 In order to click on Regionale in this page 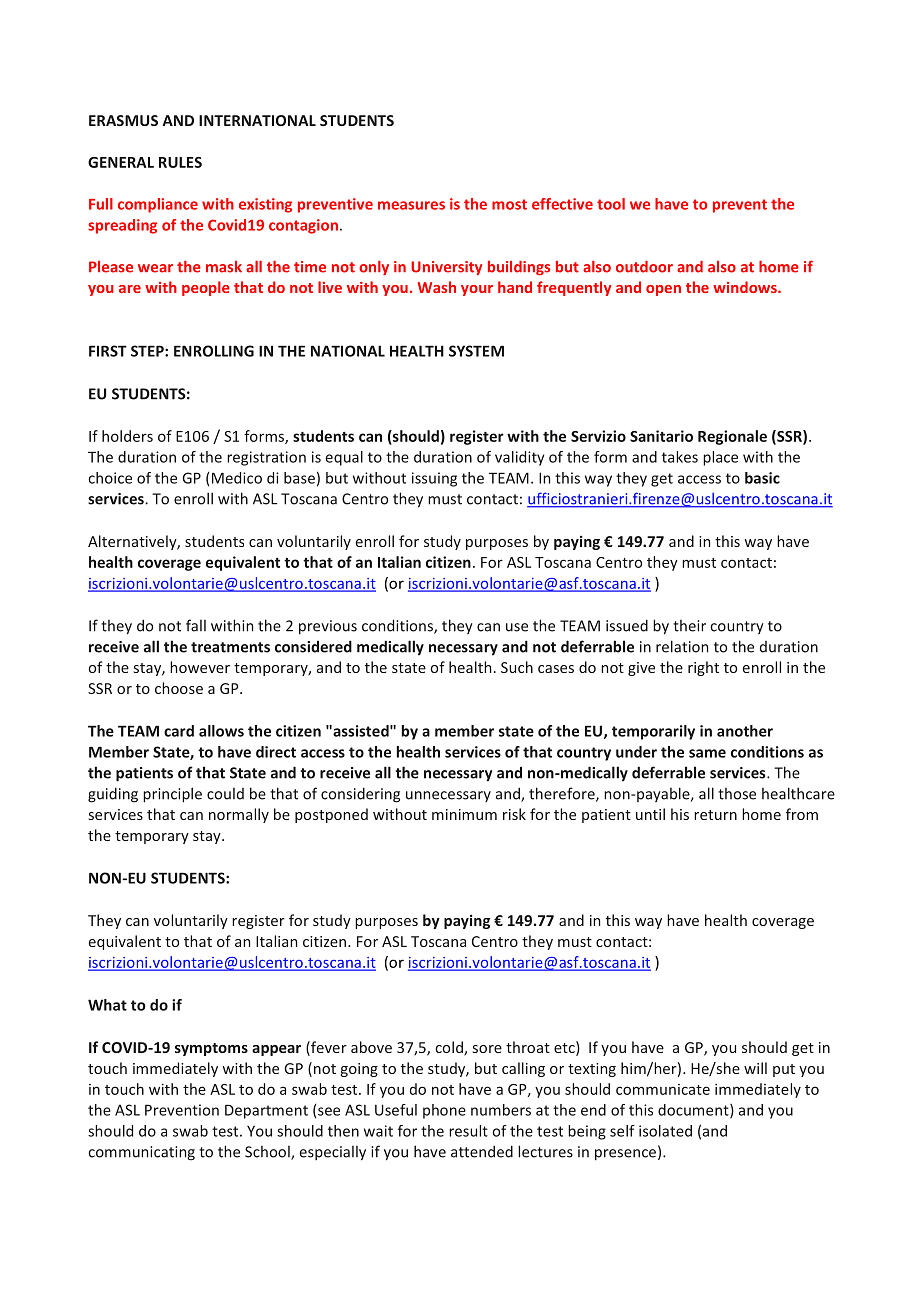, I will do `click(732, 437)`.
